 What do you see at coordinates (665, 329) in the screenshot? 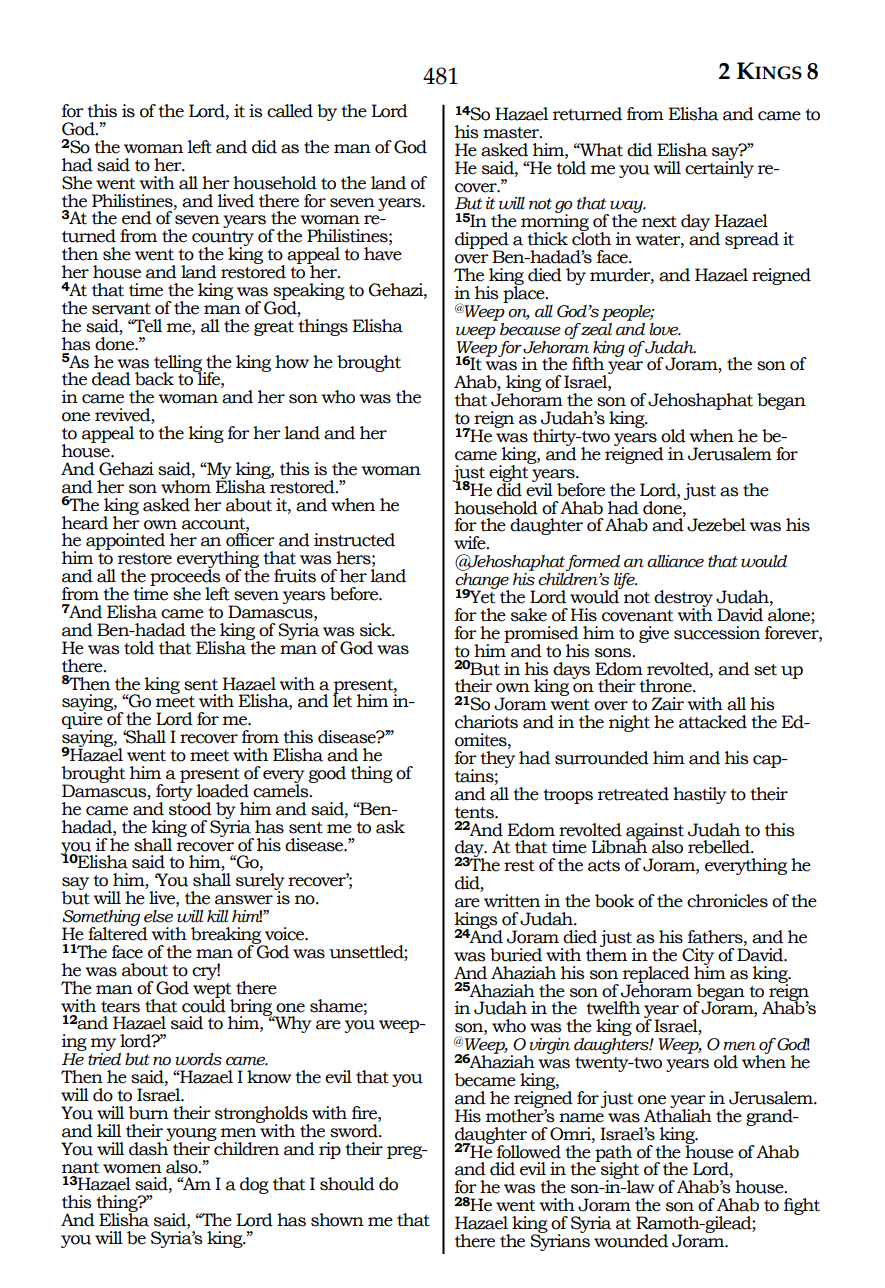
I see `love` at bounding box center [665, 329].
